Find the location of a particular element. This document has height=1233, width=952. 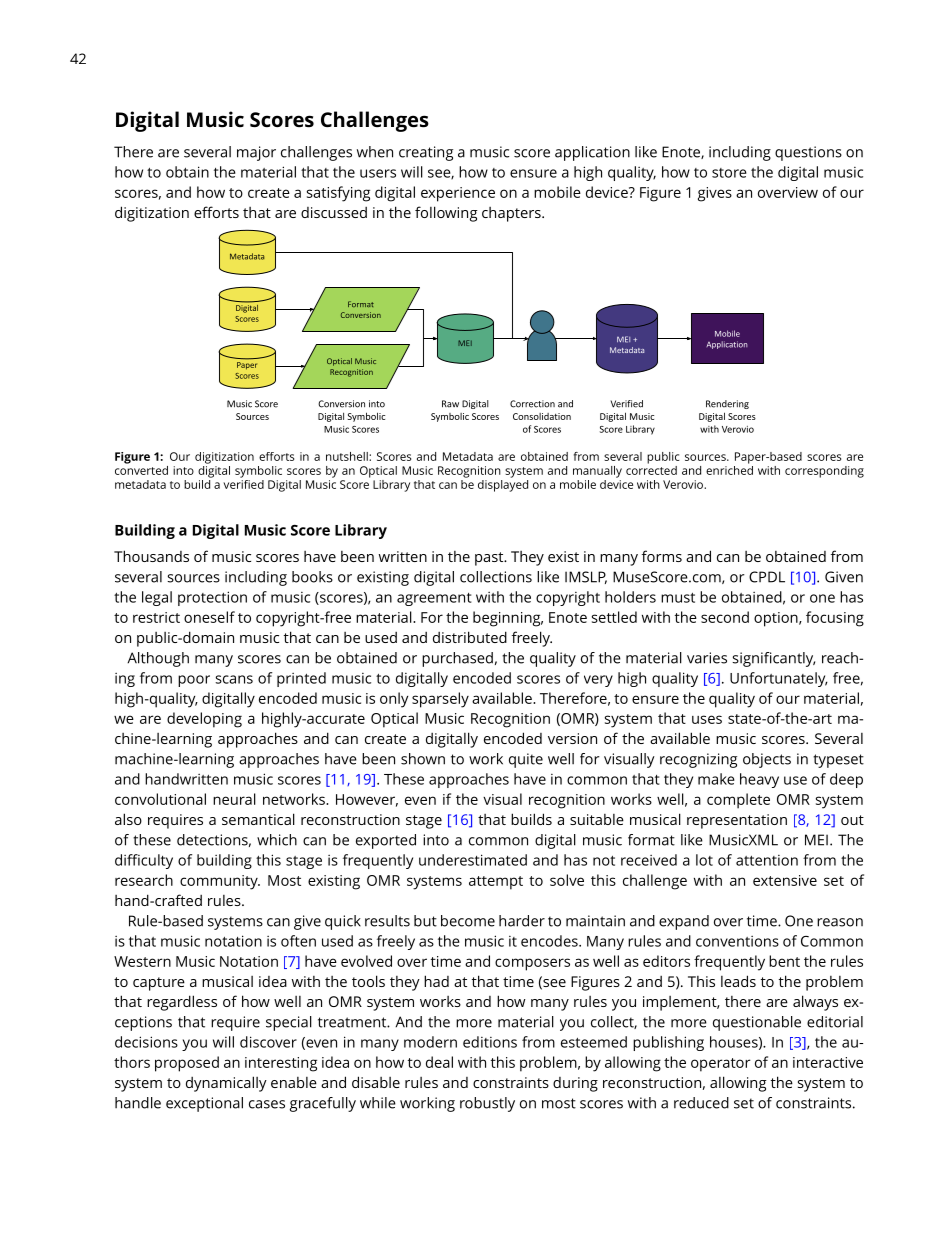

store is located at coordinates (729, 173).
